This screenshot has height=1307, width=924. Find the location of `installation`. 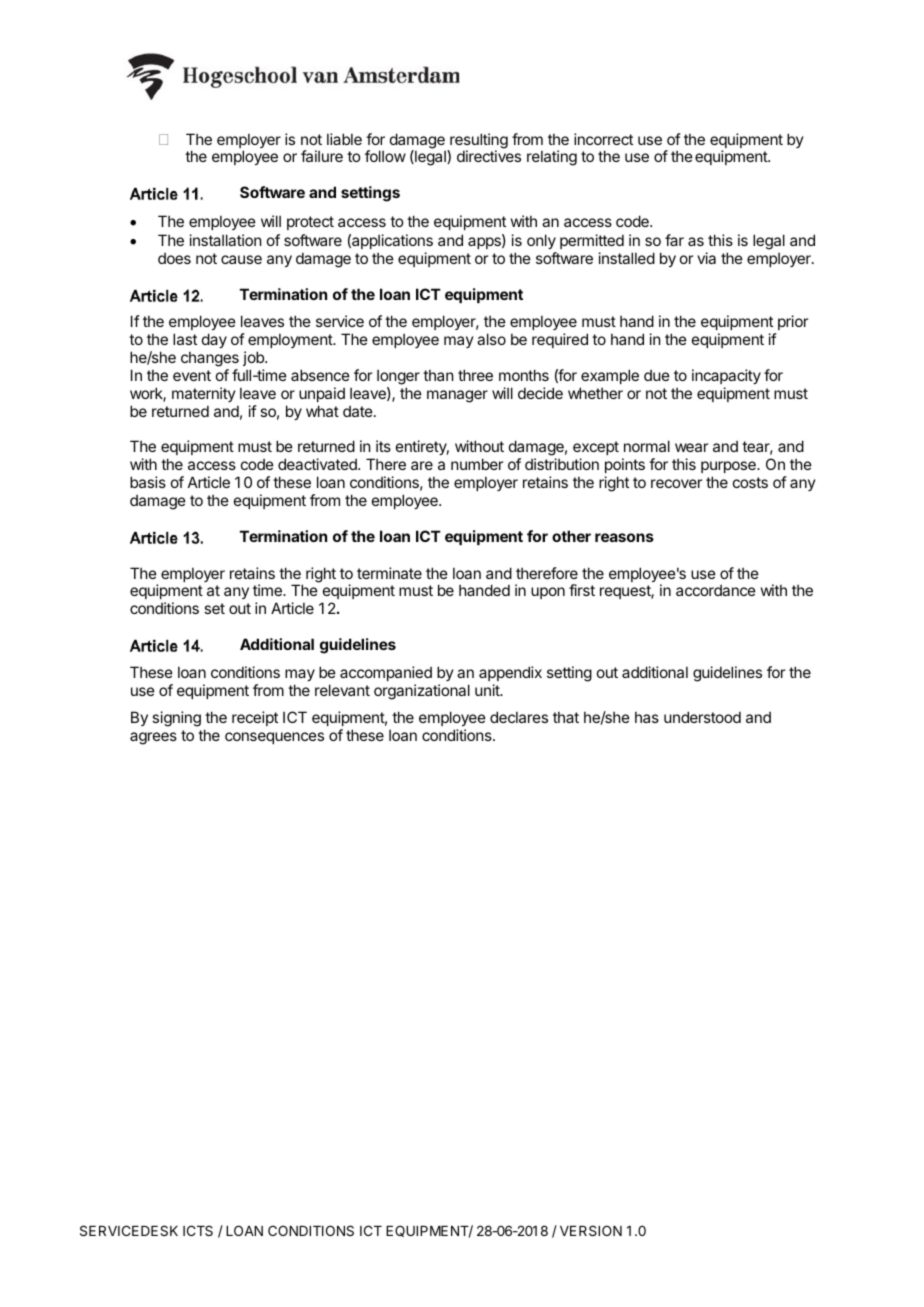

installation is located at coordinates (225, 240).
